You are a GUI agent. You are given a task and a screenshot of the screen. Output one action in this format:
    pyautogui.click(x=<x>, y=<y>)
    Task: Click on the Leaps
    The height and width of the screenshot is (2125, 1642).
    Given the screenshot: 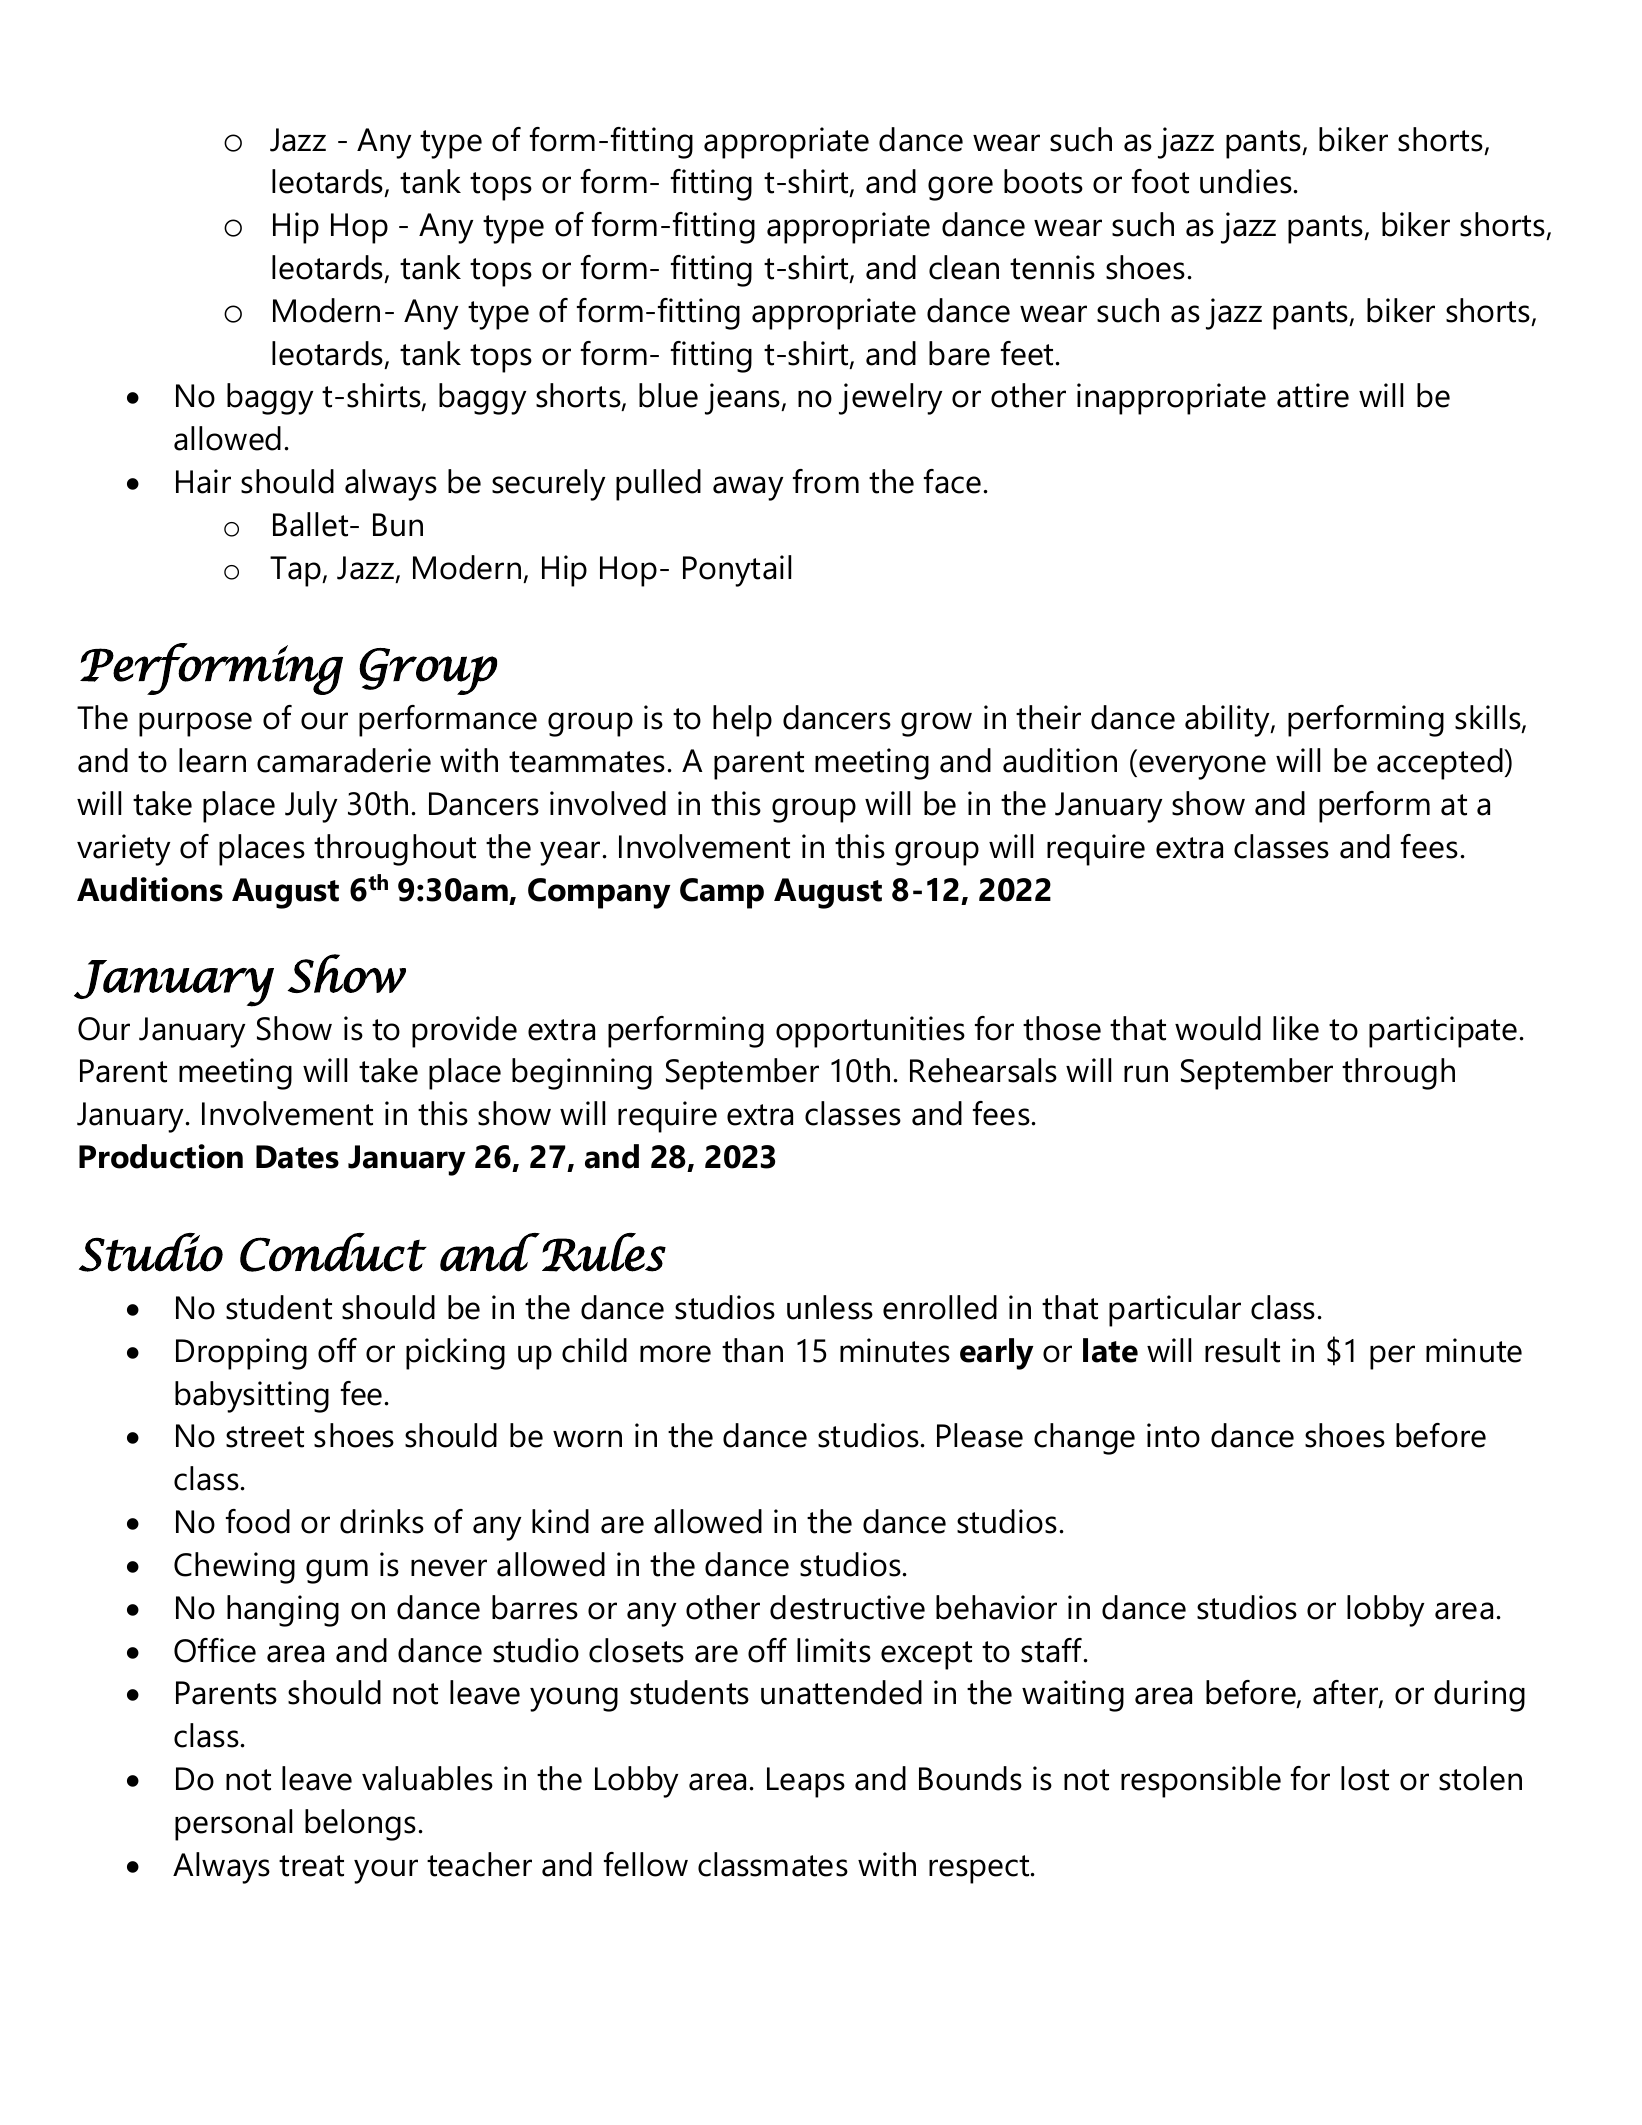 What is the action you would take?
    pyautogui.click(x=806, y=1782)
